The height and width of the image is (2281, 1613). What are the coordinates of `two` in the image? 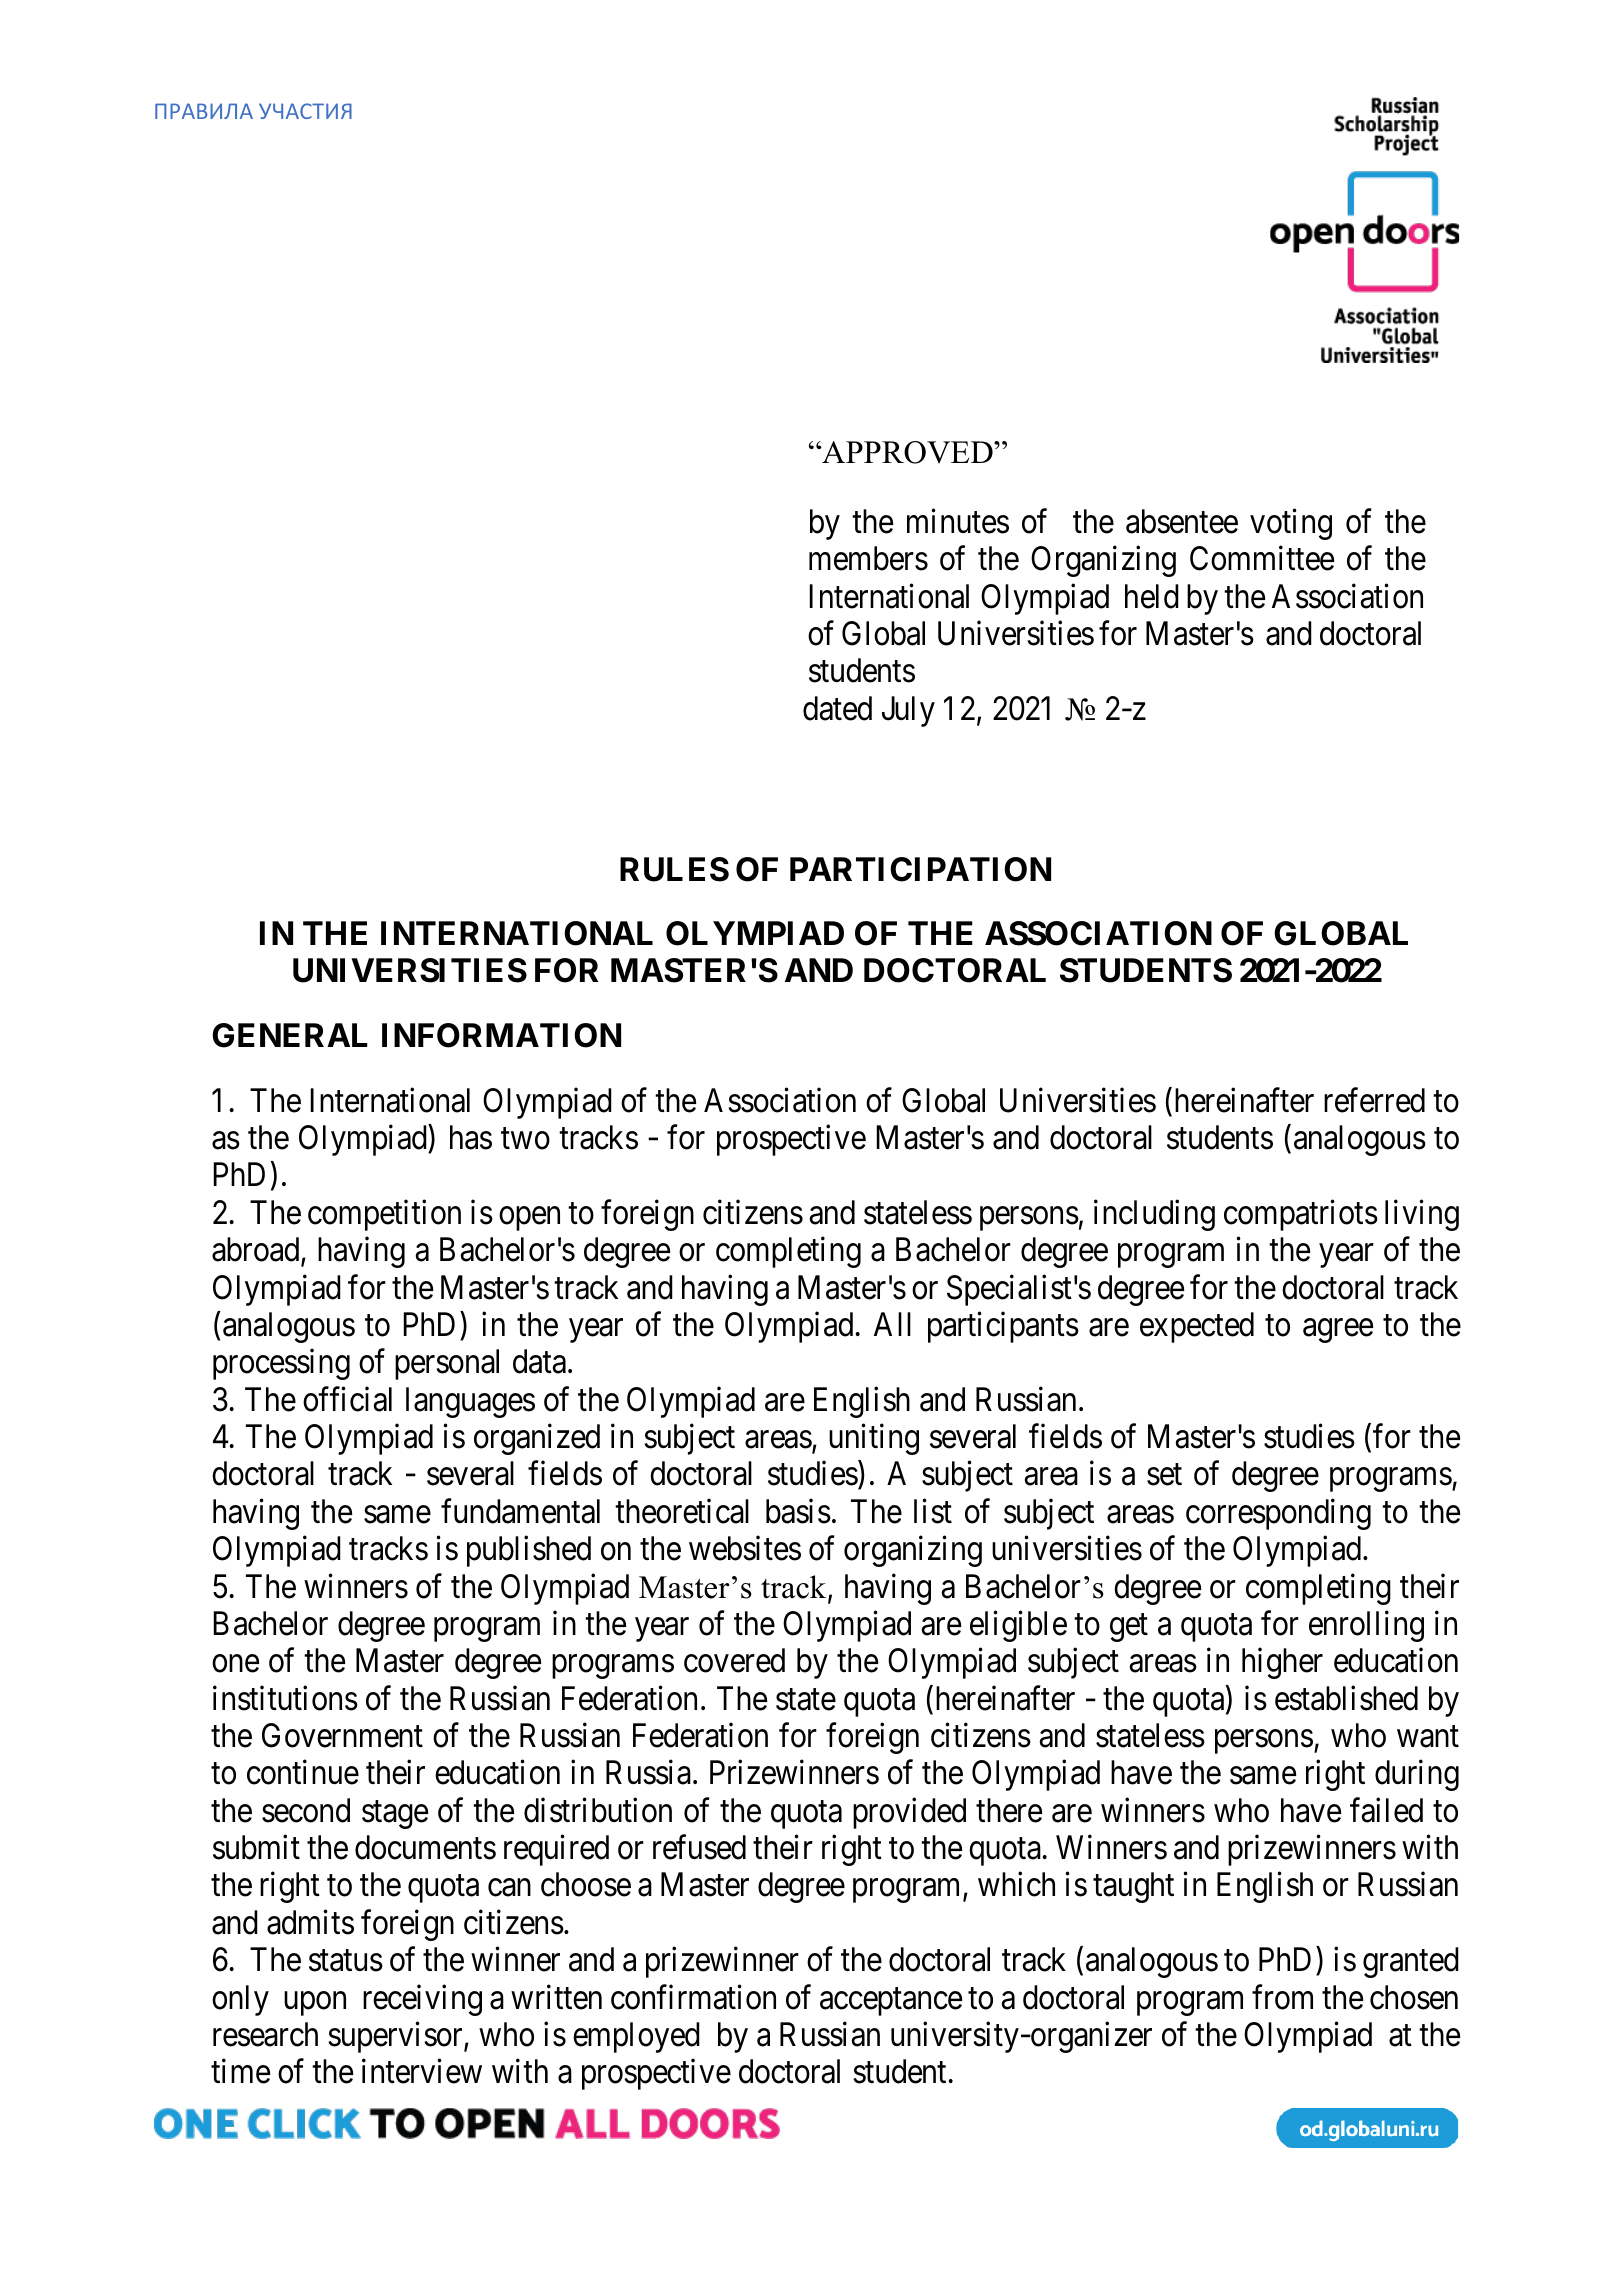 It's located at (525, 1139).
